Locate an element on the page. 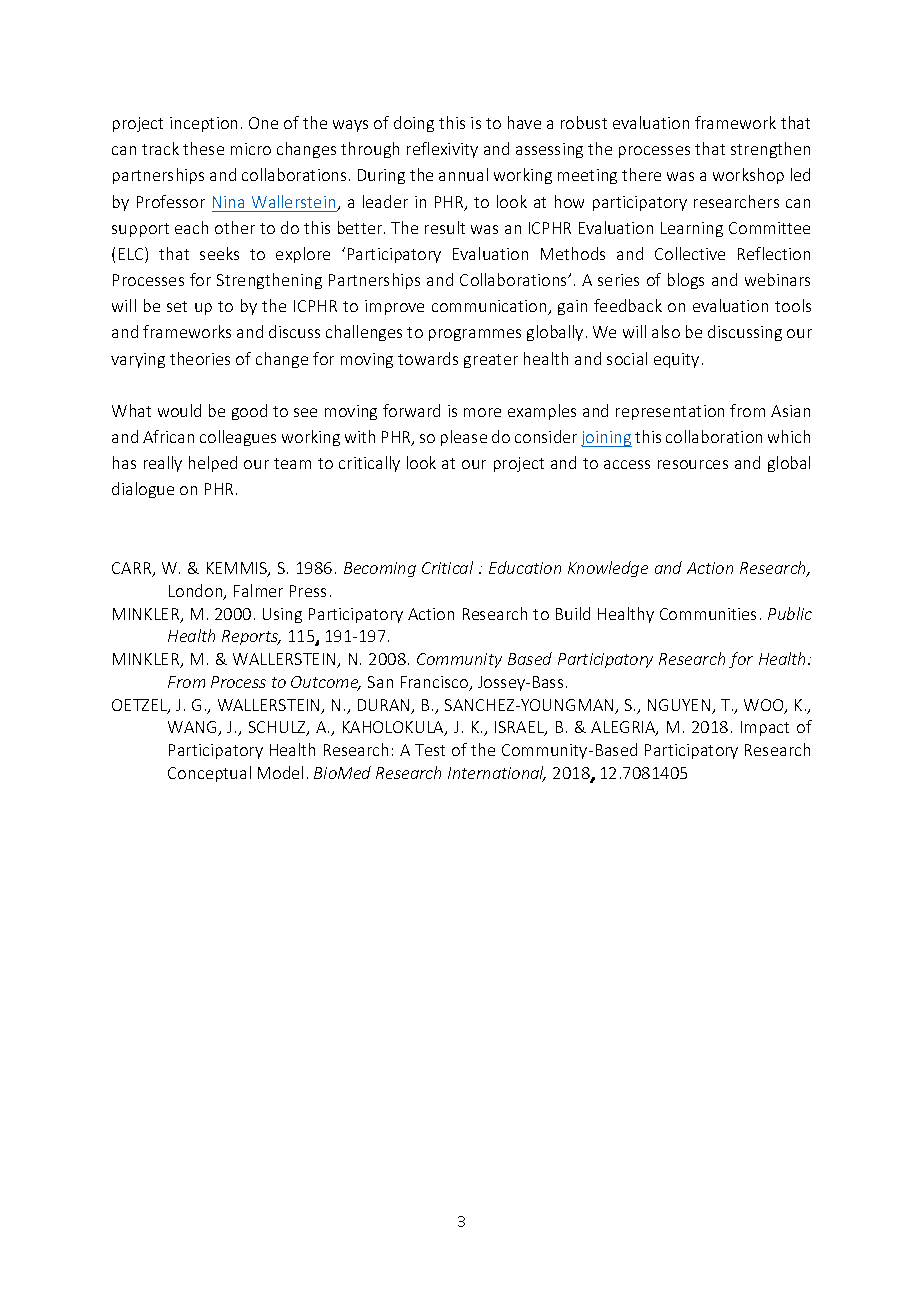  helped is located at coordinates (213, 464).
